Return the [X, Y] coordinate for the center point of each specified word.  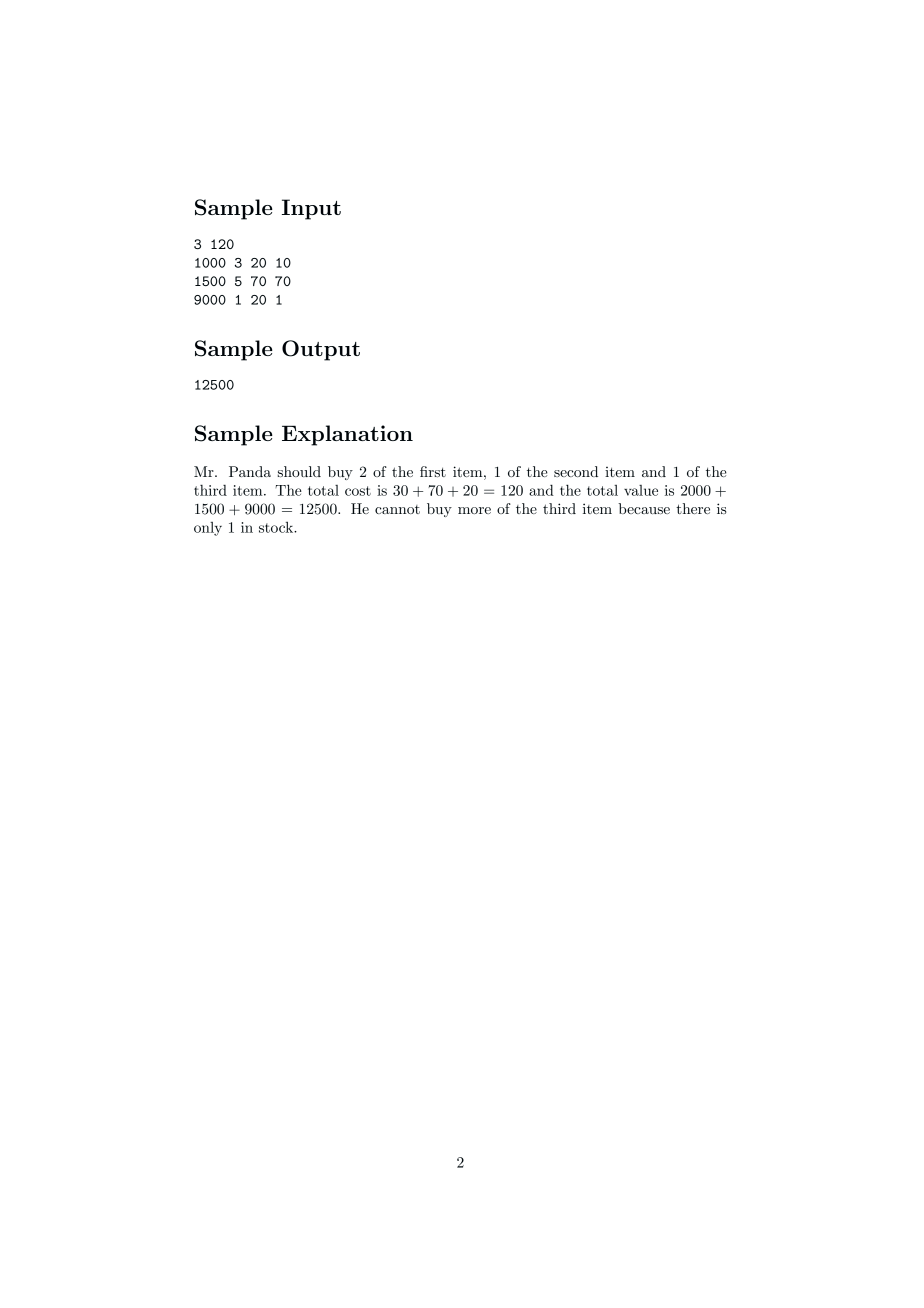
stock [277, 527]
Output [321, 350]
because [644, 508]
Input [311, 209]
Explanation [347, 435]
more [474, 510]
